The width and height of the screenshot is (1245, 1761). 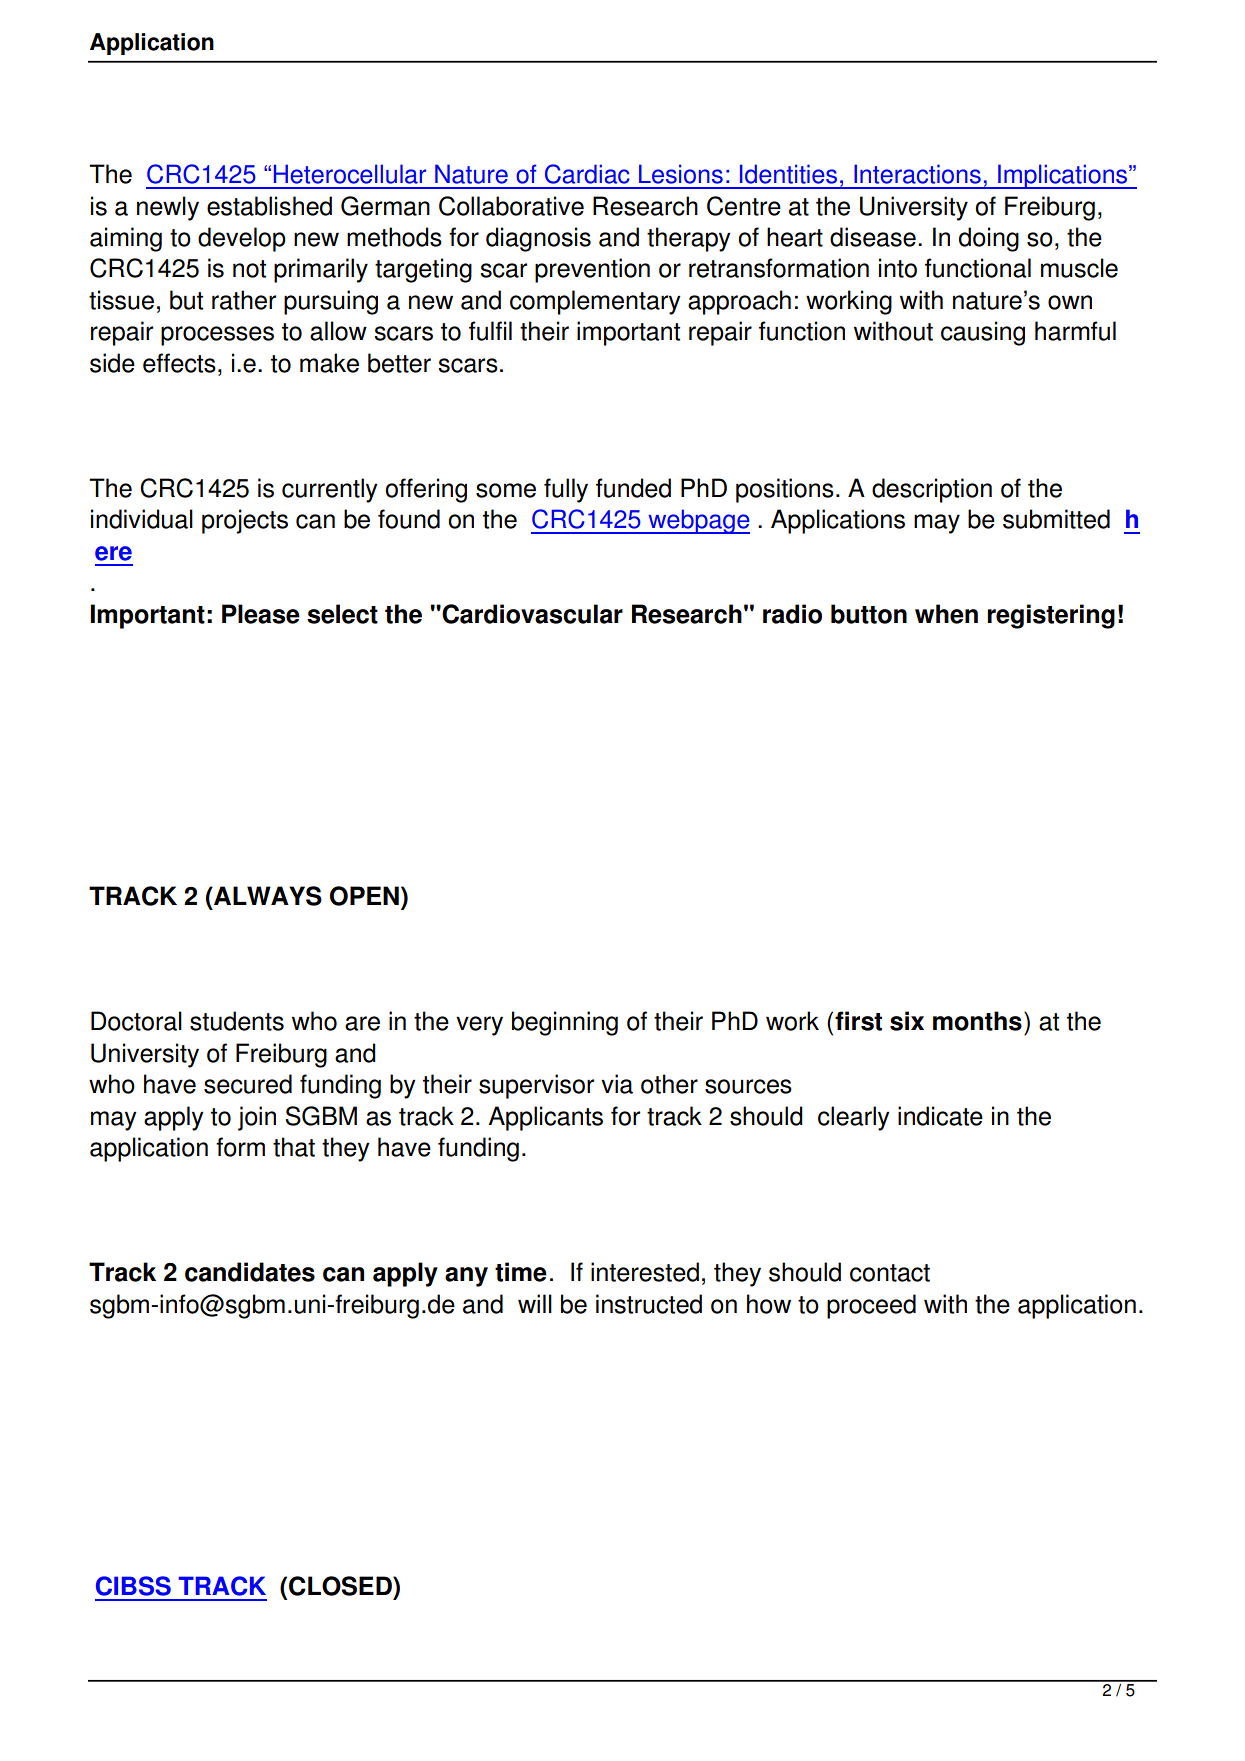 What do you see at coordinates (649, 1304) in the screenshot?
I see `instructed` at bounding box center [649, 1304].
